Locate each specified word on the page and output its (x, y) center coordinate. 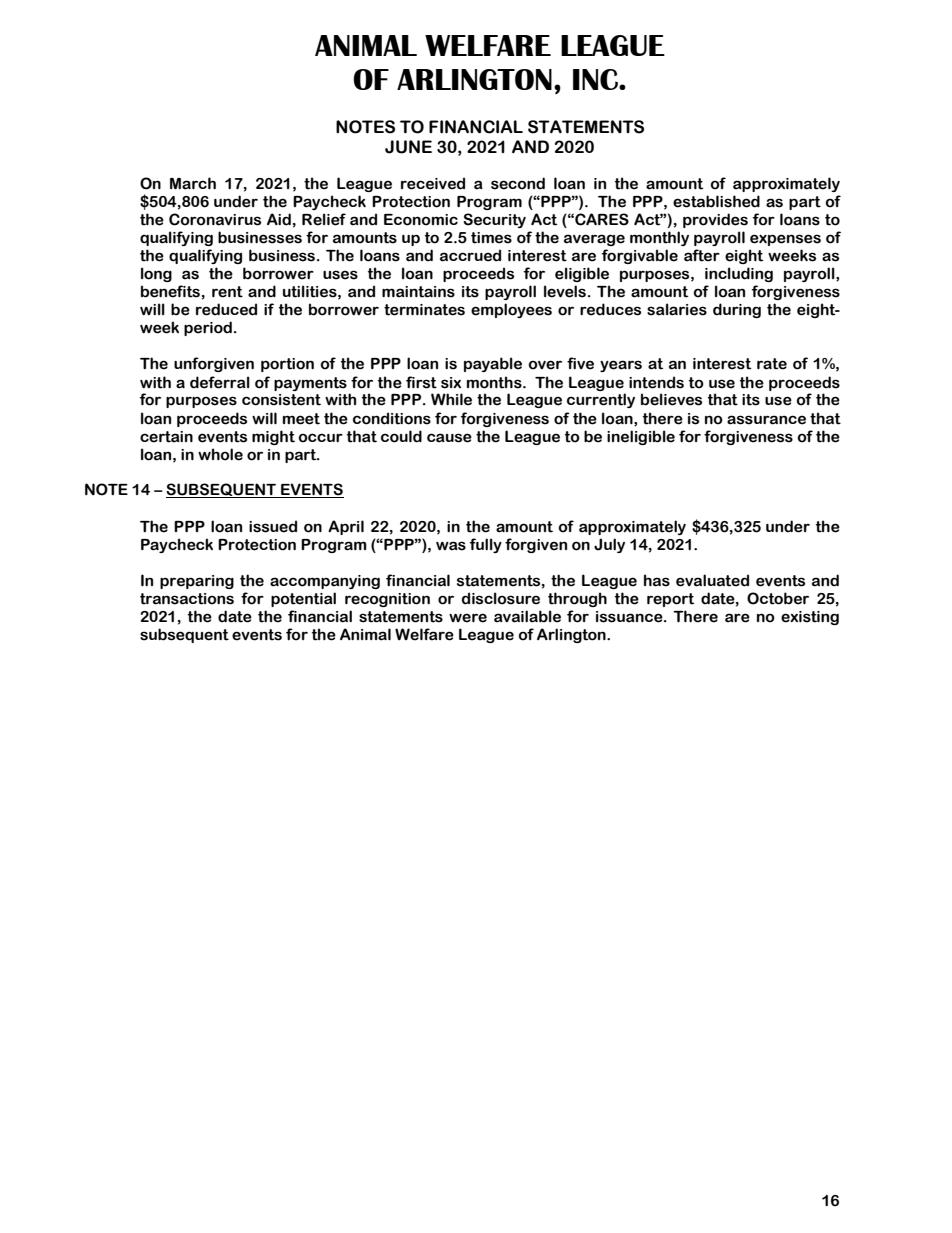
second (518, 183)
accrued (470, 255)
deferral (220, 382)
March (193, 183)
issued (273, 526)
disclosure (501, 598)
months (495, 382)
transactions (187, 599)
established (716, 201)
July (609, 545)
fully (486, 545)
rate (772, 364)
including (739, 274)
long (156, 274)
